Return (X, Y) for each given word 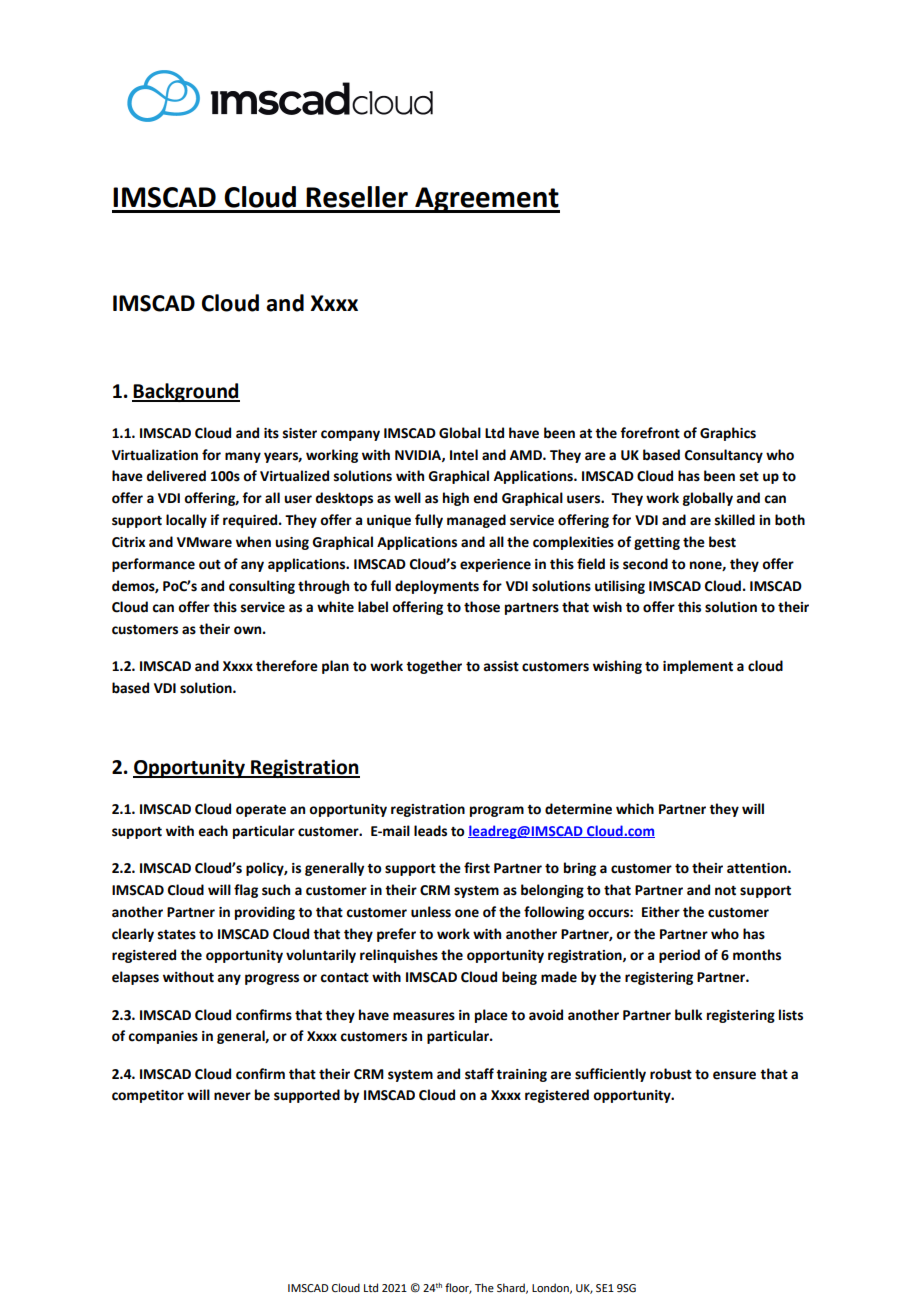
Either (661, 912)
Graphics (728, 434)
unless (431, 912)
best (722, 542)
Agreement (486, 200)
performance (153, 565)
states (177, 935)
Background (186, 392)
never (232, 1096)
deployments (437, 587)
